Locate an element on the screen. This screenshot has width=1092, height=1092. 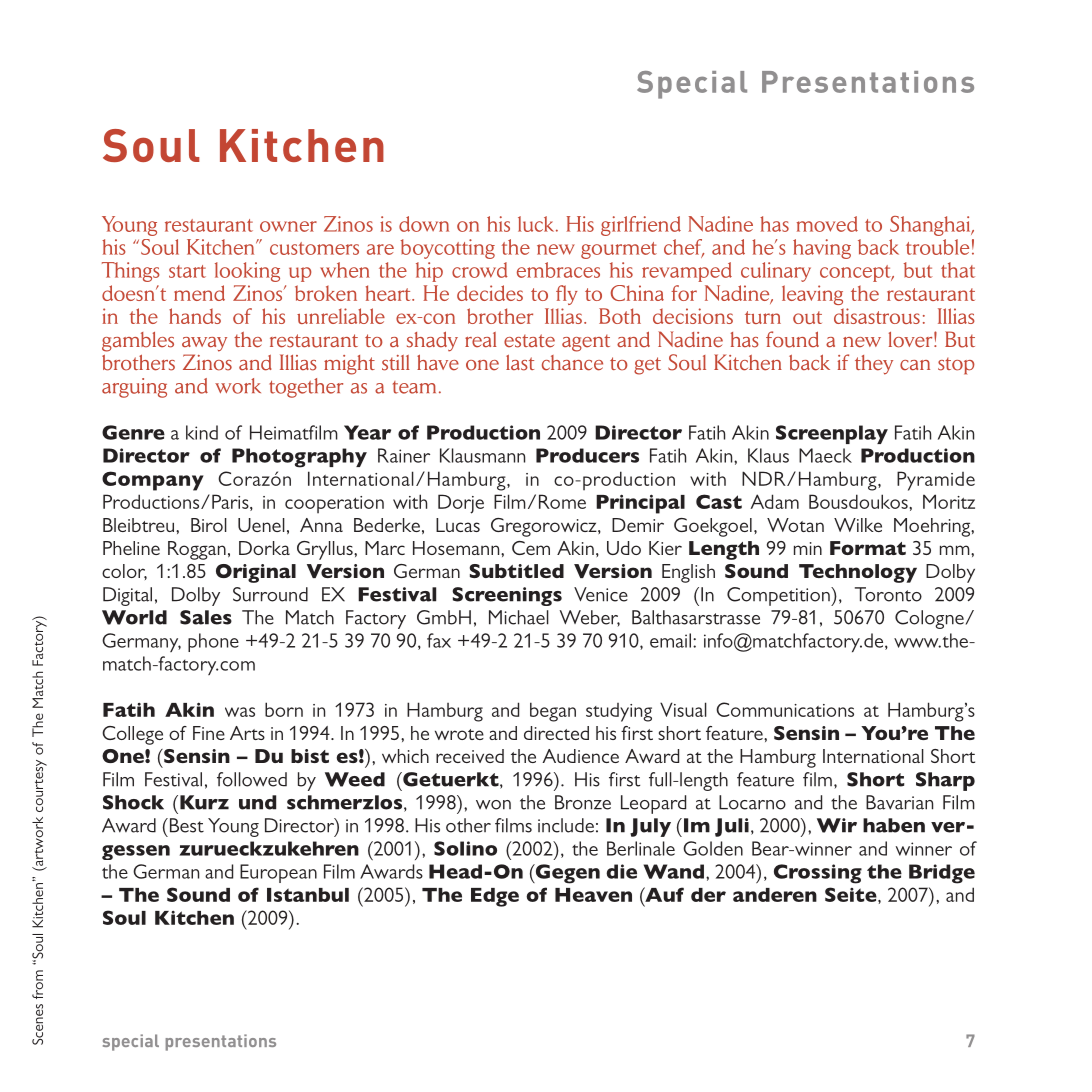
Technology is located at coordinates (858, 573).
